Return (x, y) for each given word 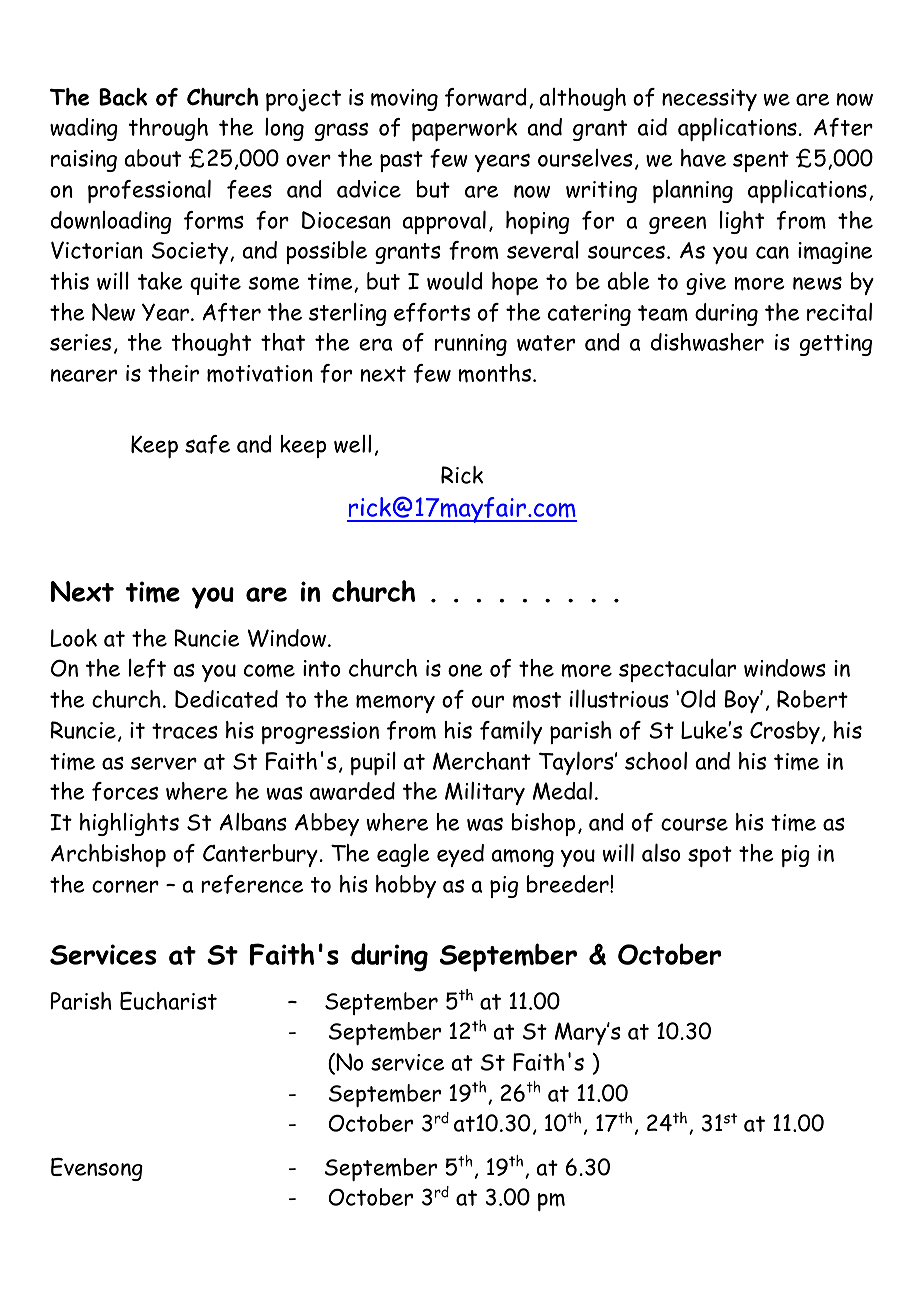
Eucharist (168, 1001)
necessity (709, 100)
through (168, 129)
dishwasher (707, 342)
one (465, 670)
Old (698, 699)
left (147, 668)
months (496, 373)
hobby (406, 886)
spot (710, 856)
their (173, 373)
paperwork (464, 129)
